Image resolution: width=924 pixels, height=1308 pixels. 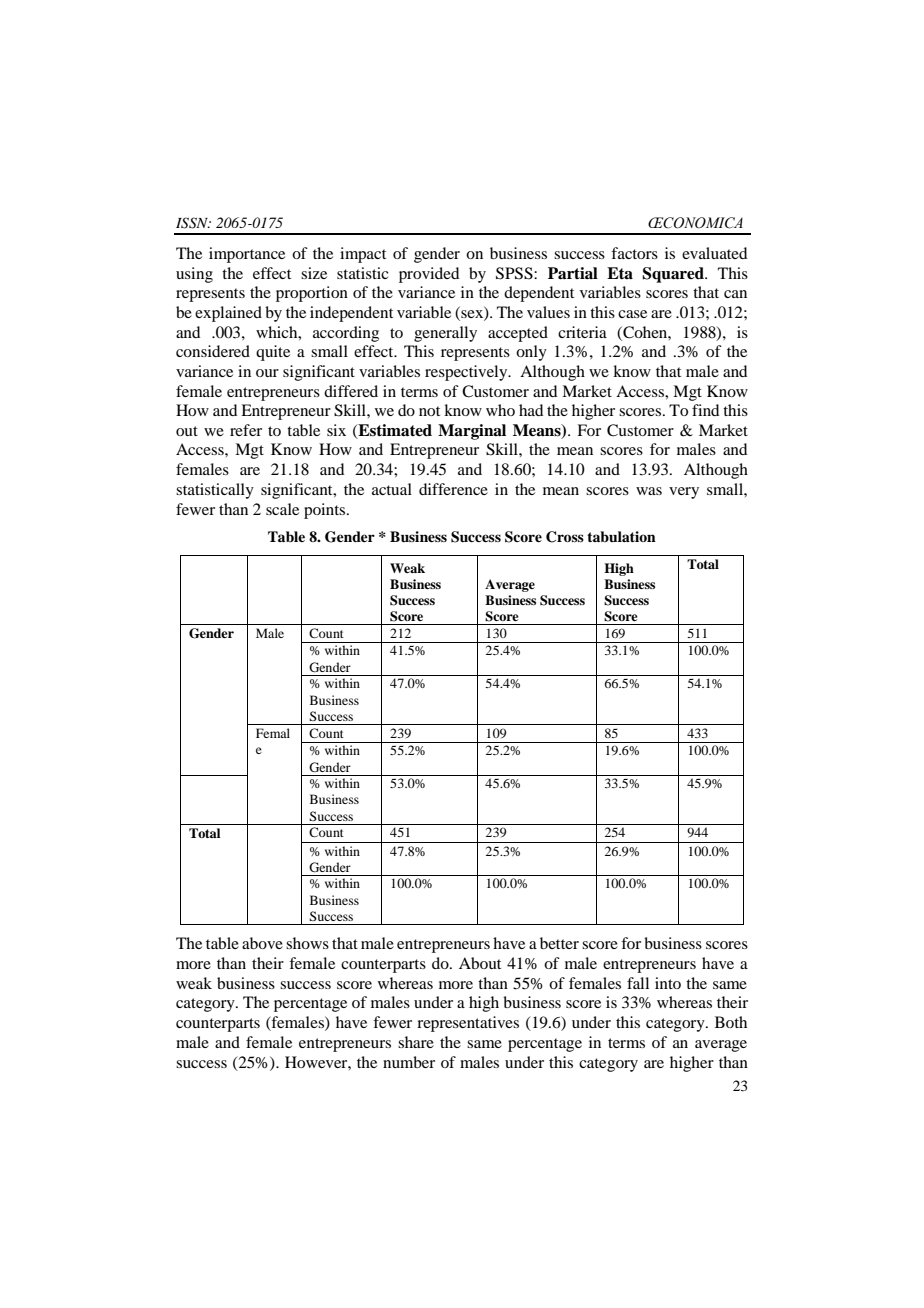 What do you see at coordinates (262, 943) in the screenshot?
I see `above` at bounding box center [262, 943].
